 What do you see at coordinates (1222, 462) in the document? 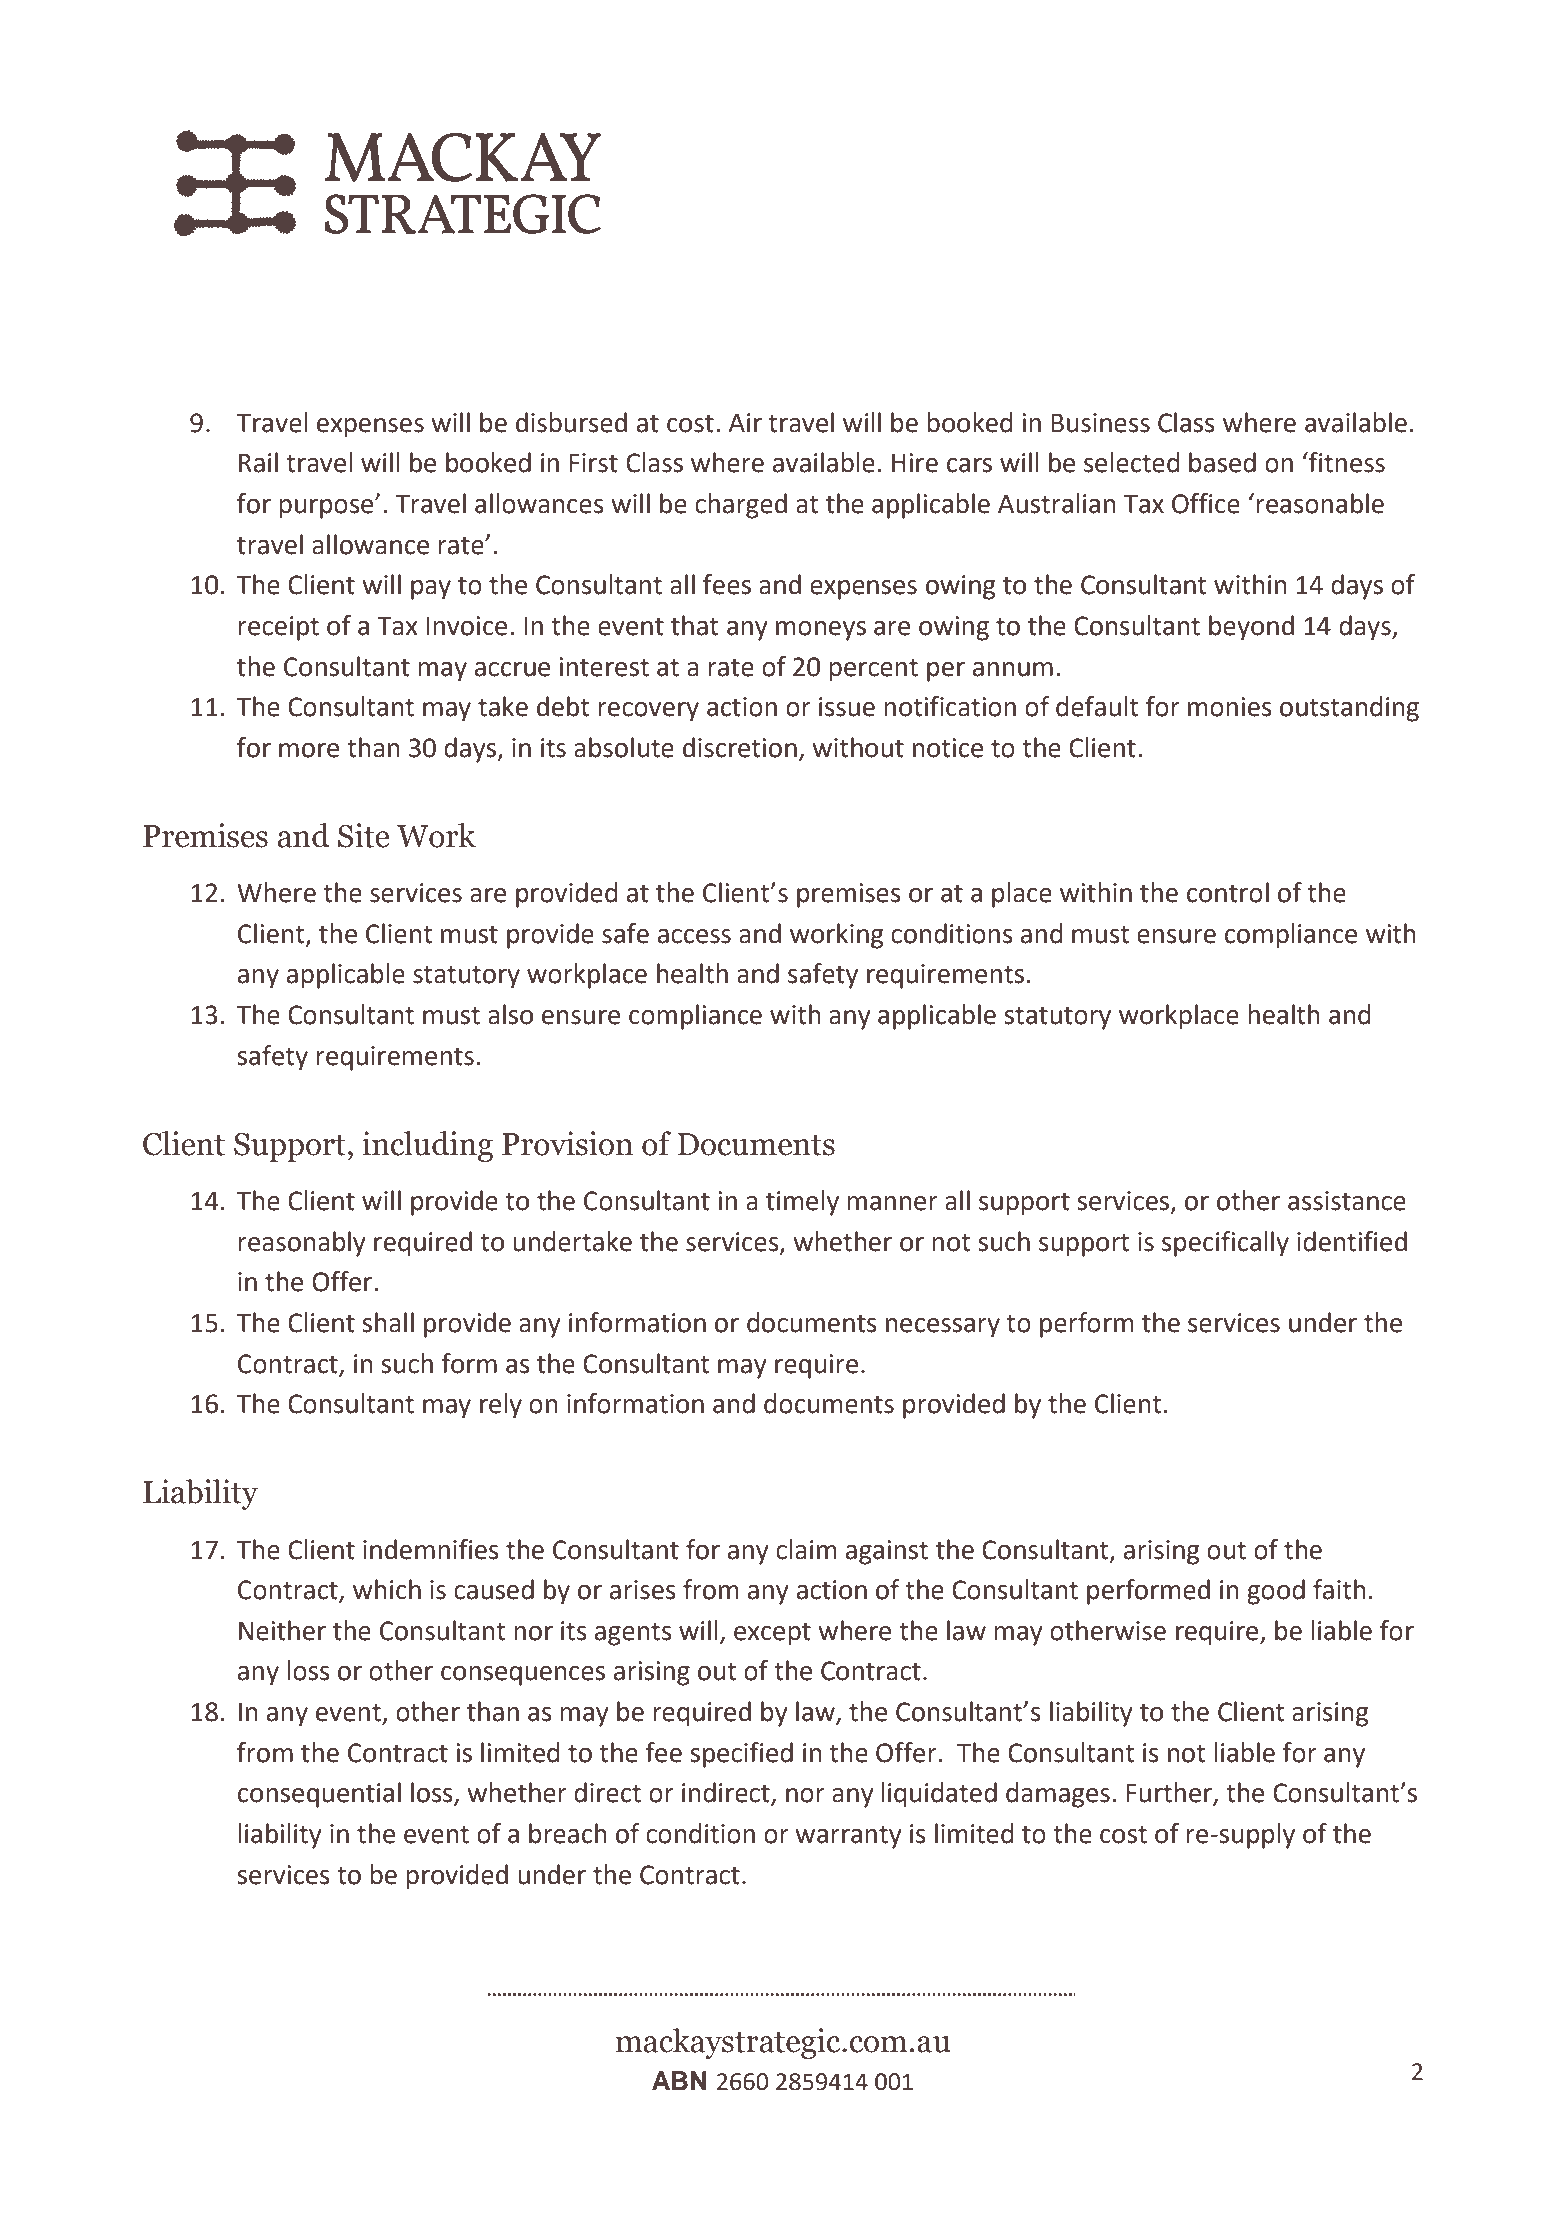
I see `based` at bounding box center [1222, 462].
